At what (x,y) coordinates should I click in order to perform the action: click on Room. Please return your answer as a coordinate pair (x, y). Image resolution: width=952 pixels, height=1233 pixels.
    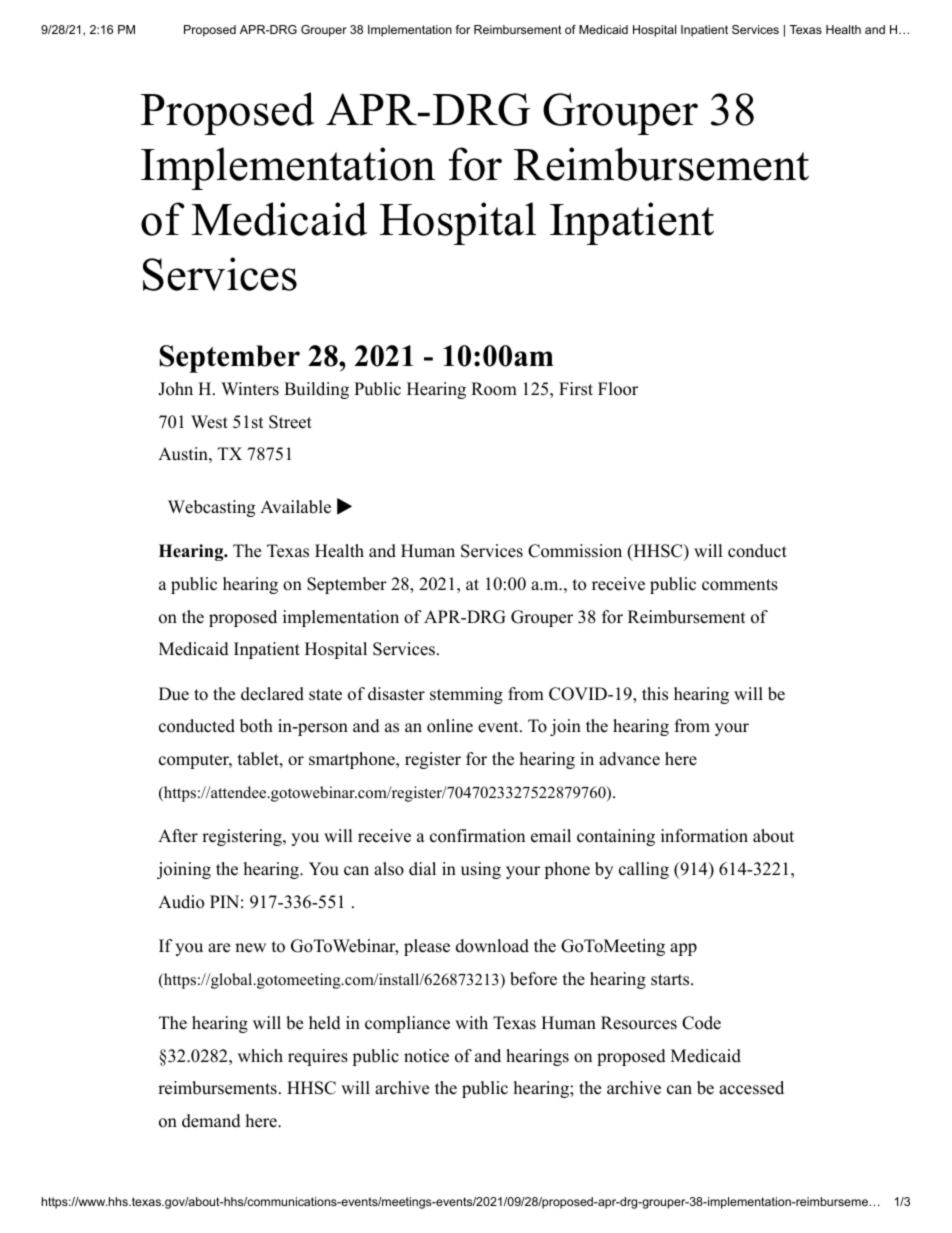
    Looking at the image, I should click on (494, 389).
